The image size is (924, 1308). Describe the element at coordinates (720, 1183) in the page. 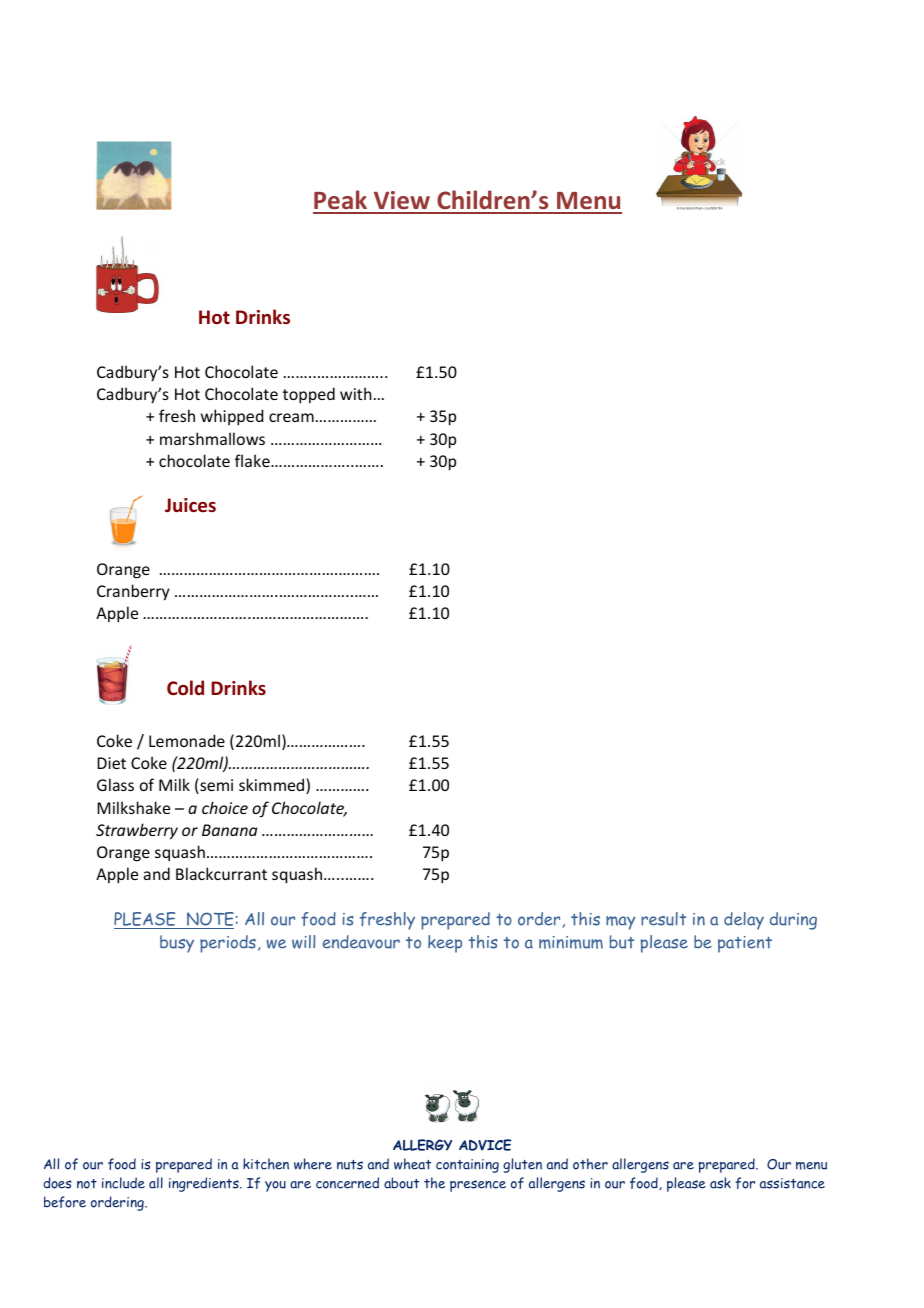

I see `ask` at that location.
